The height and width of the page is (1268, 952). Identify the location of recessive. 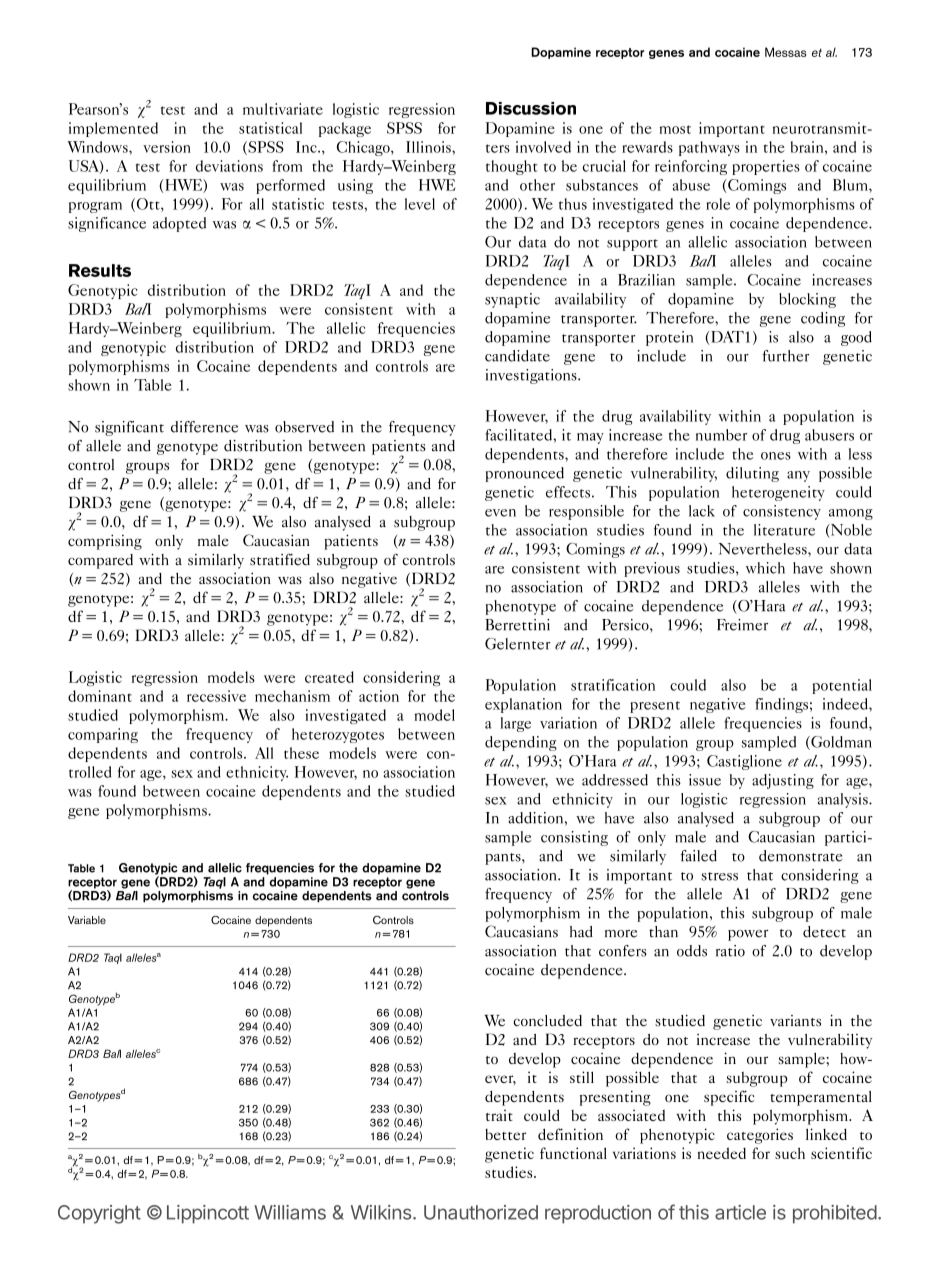
(216, 696).
